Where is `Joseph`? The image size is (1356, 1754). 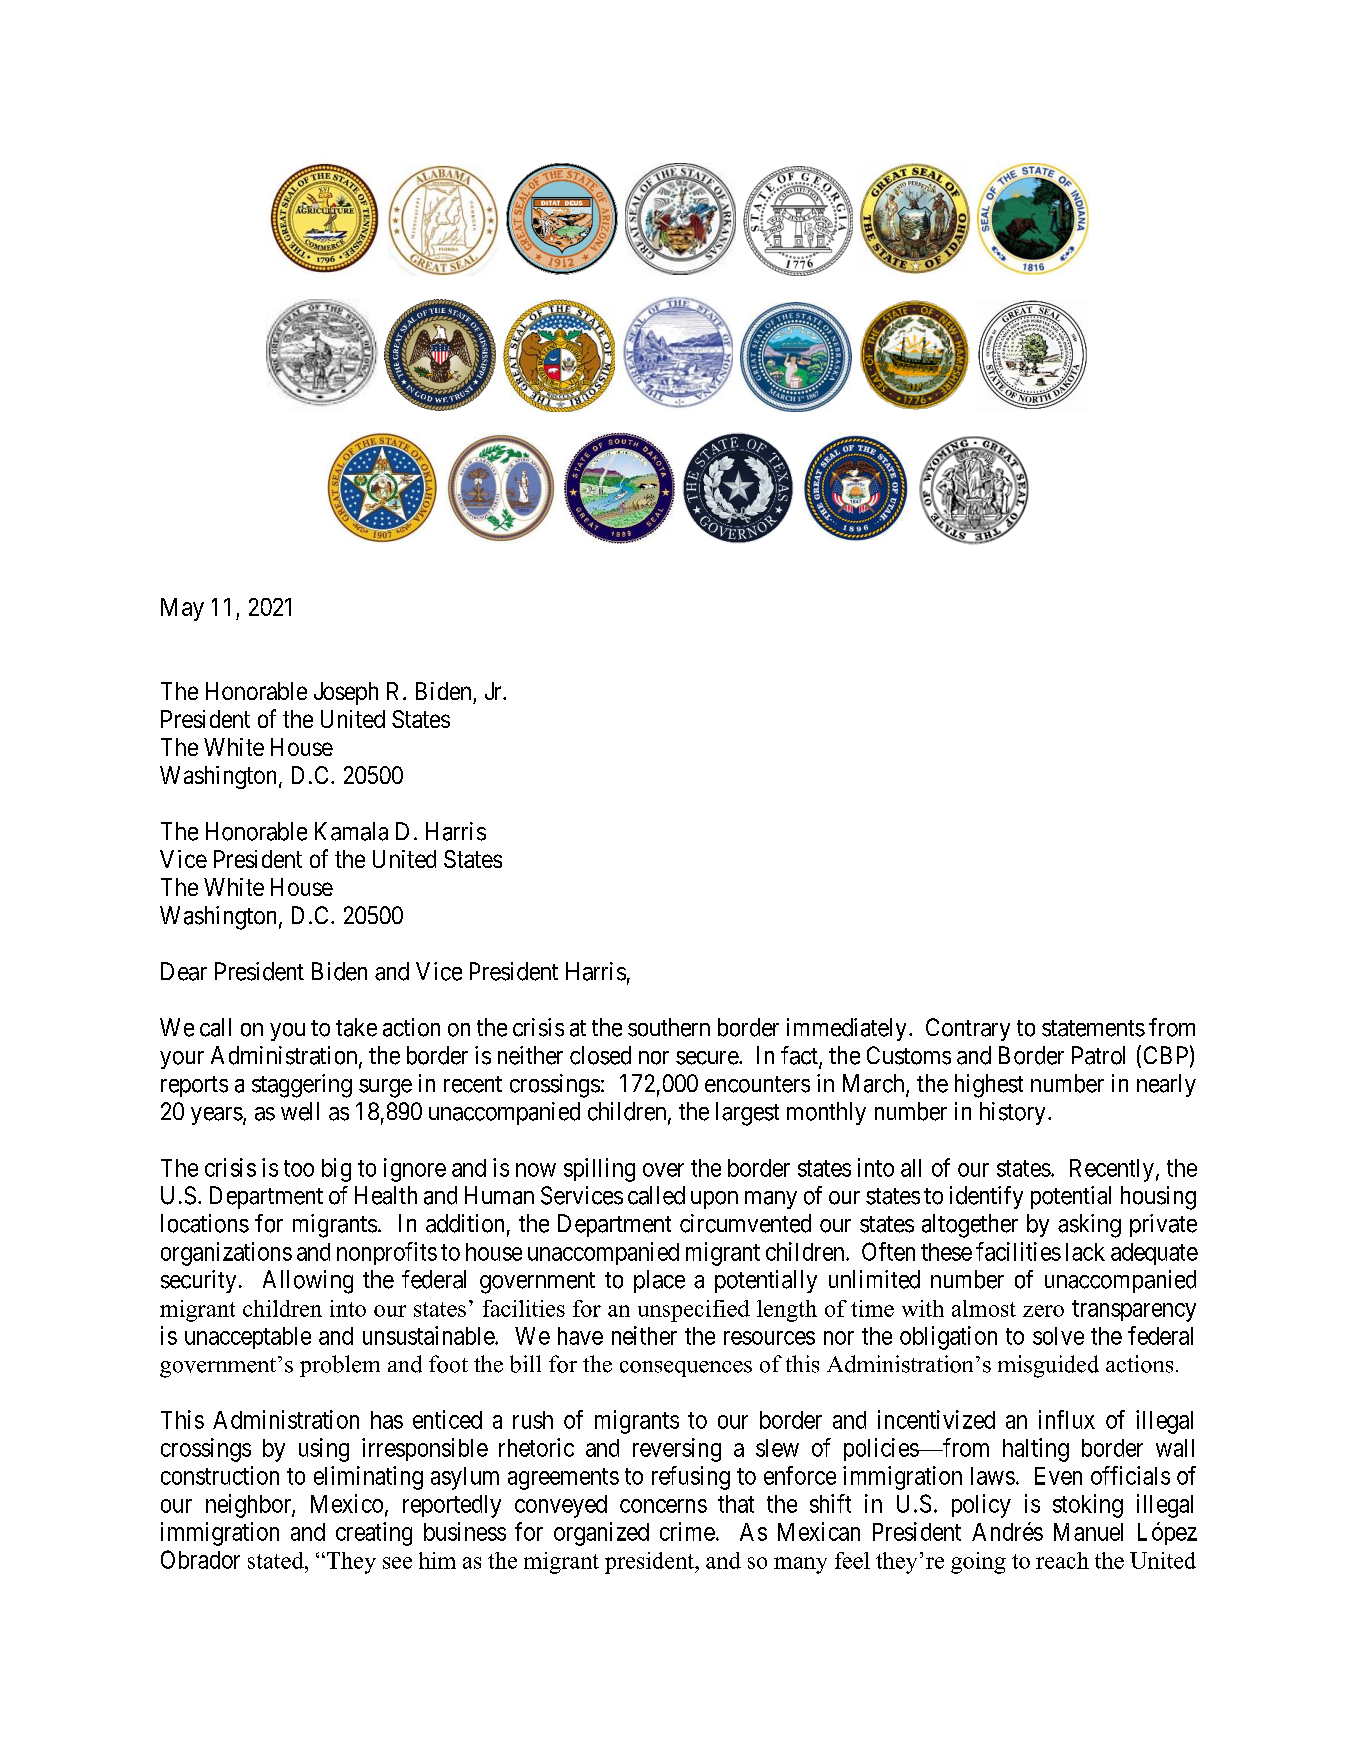 Joseph is located at coordinates (346, 693).
